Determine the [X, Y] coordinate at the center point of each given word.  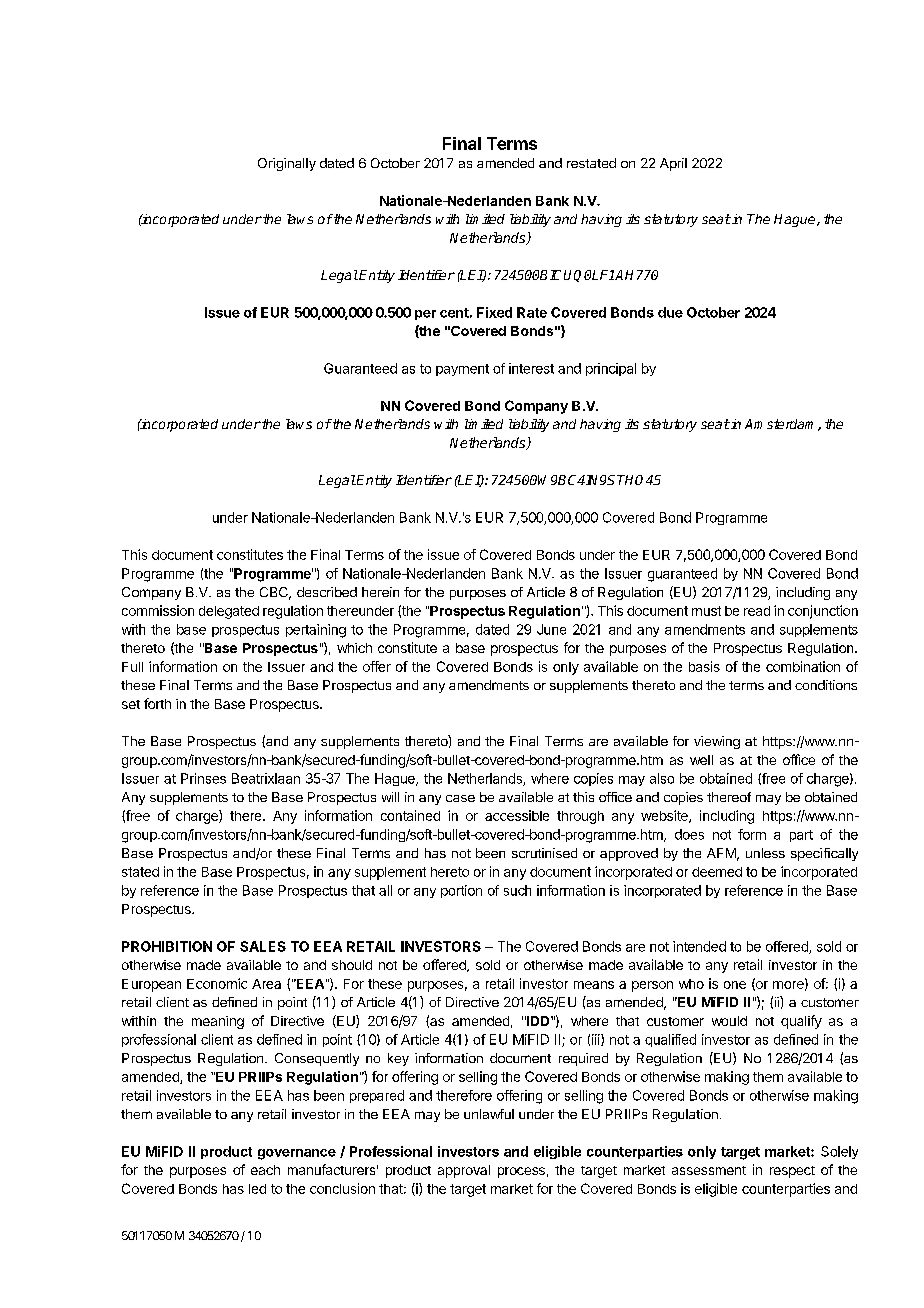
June [551, 629]
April [673, 164]
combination [803, 666]
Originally [287, 164]
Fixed [494, 312]
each [265, 1170]
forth [157, 703]
